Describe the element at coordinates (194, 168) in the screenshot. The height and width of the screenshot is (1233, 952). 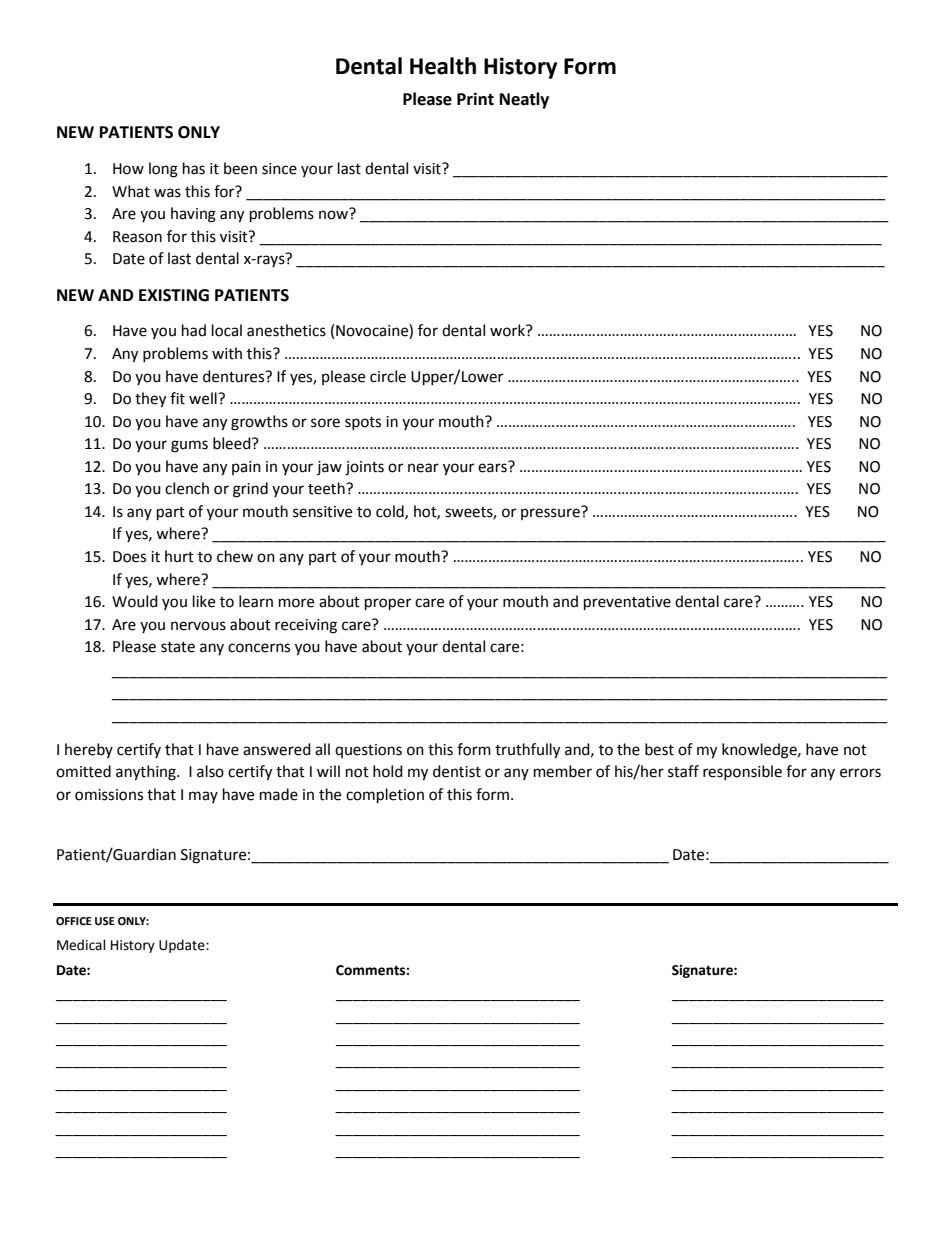
I see `has` at that location.
